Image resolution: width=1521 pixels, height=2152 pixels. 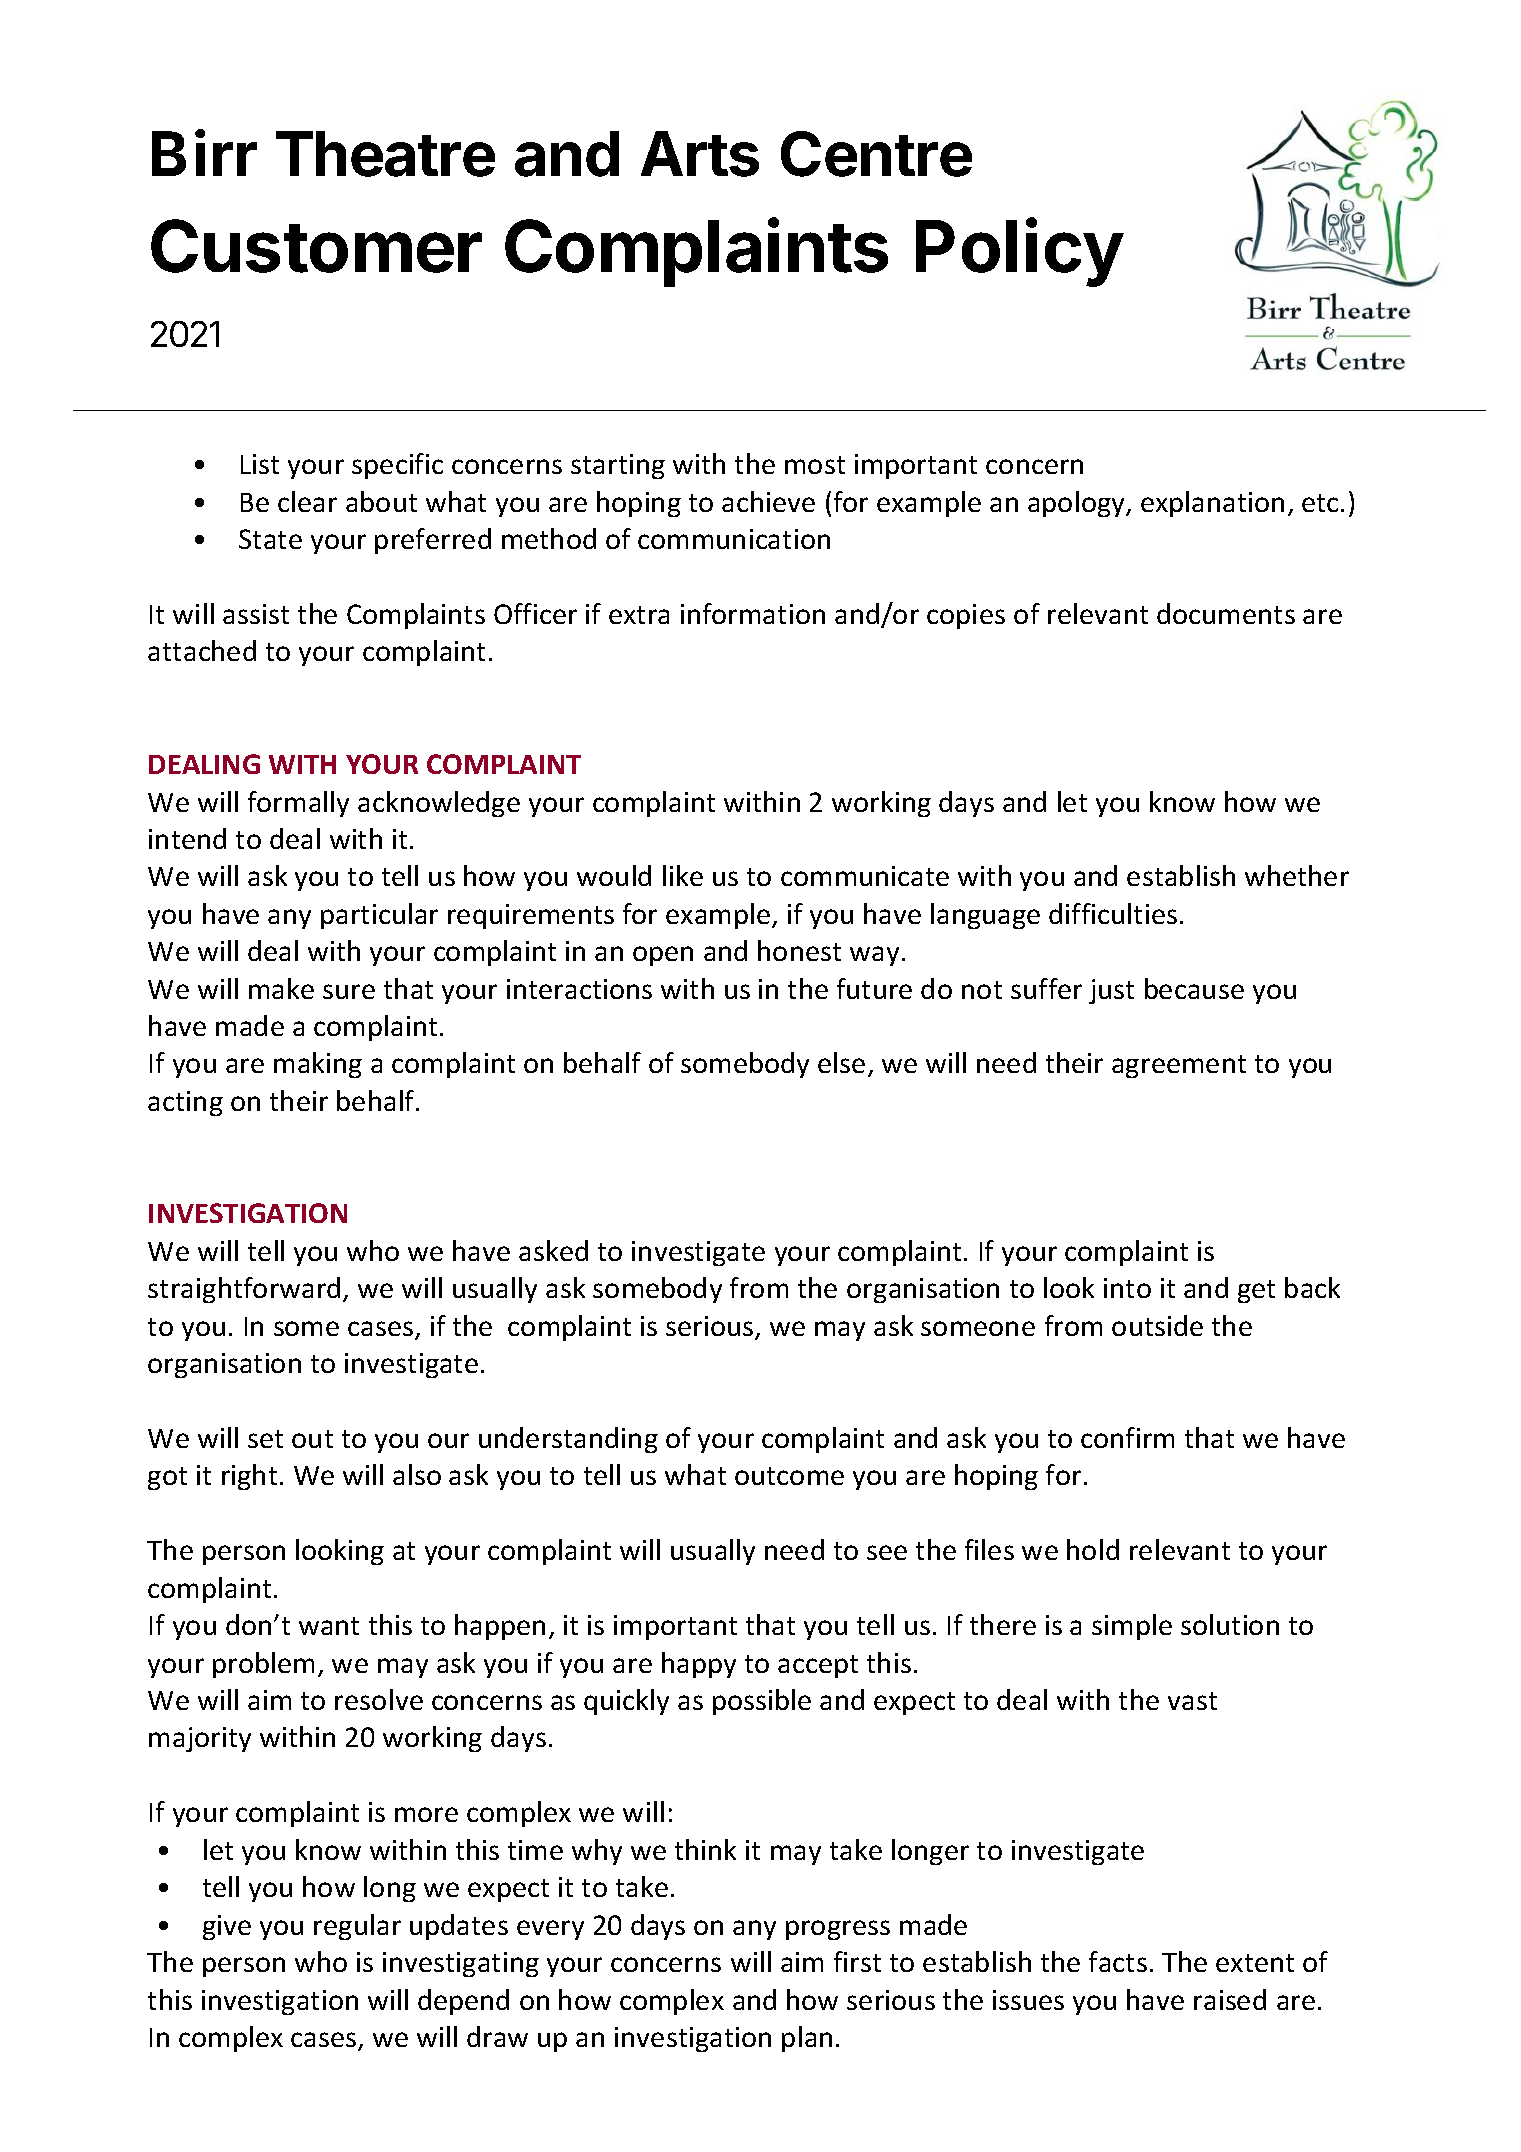 I want to click on regular, so click(x=357, y=1927).
